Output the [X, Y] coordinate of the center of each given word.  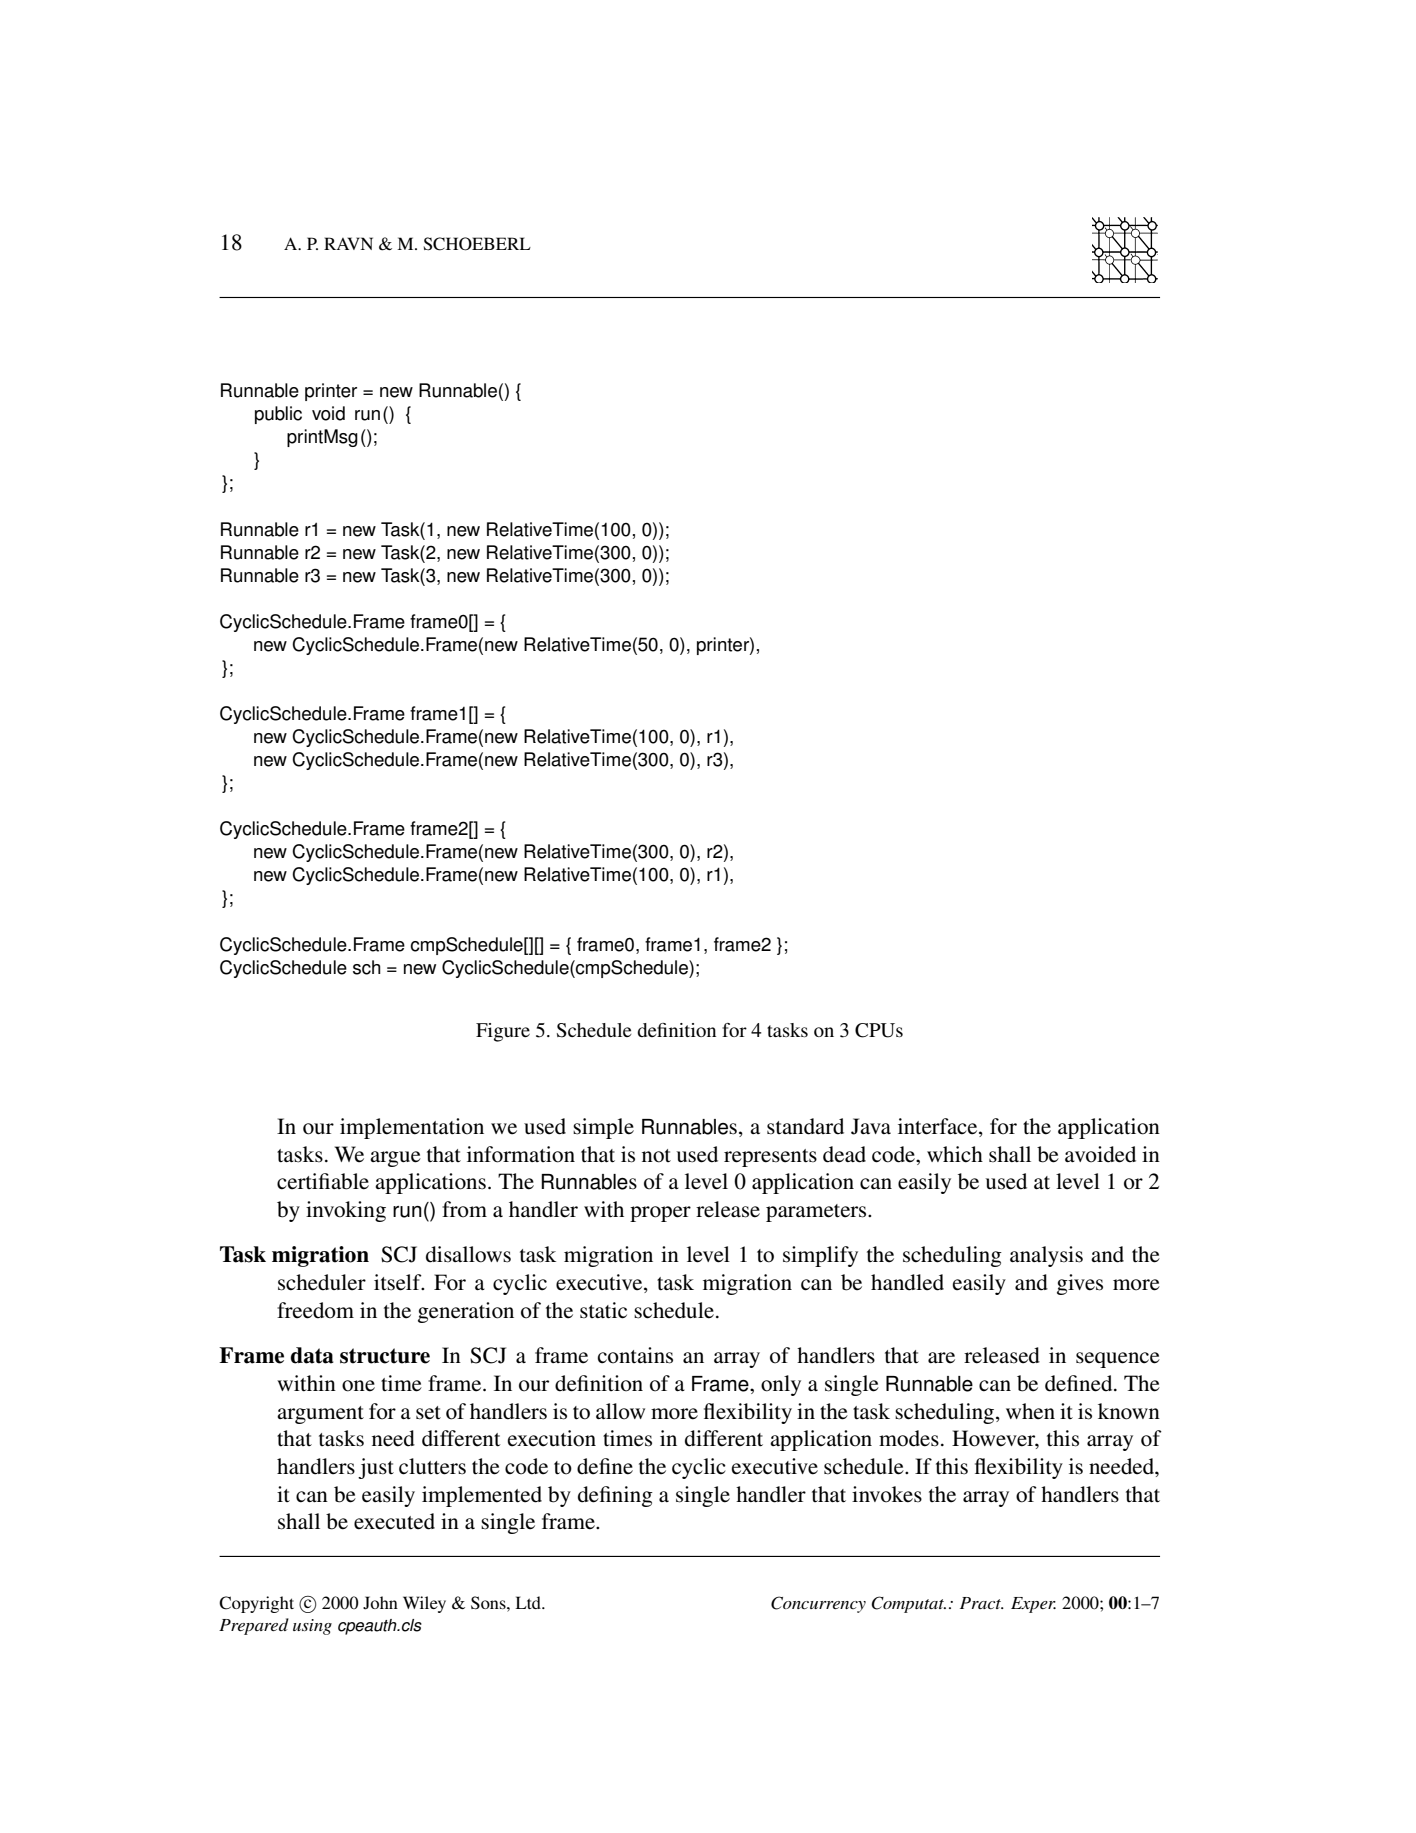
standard [805, 1126]
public [278, 415]
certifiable [323, 1181]
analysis [1046, 1256]
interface [939, 1127]
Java [871, 1126]
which [955, 1154]
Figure [503, 1032]
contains [635, 1355]
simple [603, 1128]
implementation [412, 1128]
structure [385, 1356]
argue [395, 1159]
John [380, 1603]
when [1030, 1411]
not [656, 1156]
